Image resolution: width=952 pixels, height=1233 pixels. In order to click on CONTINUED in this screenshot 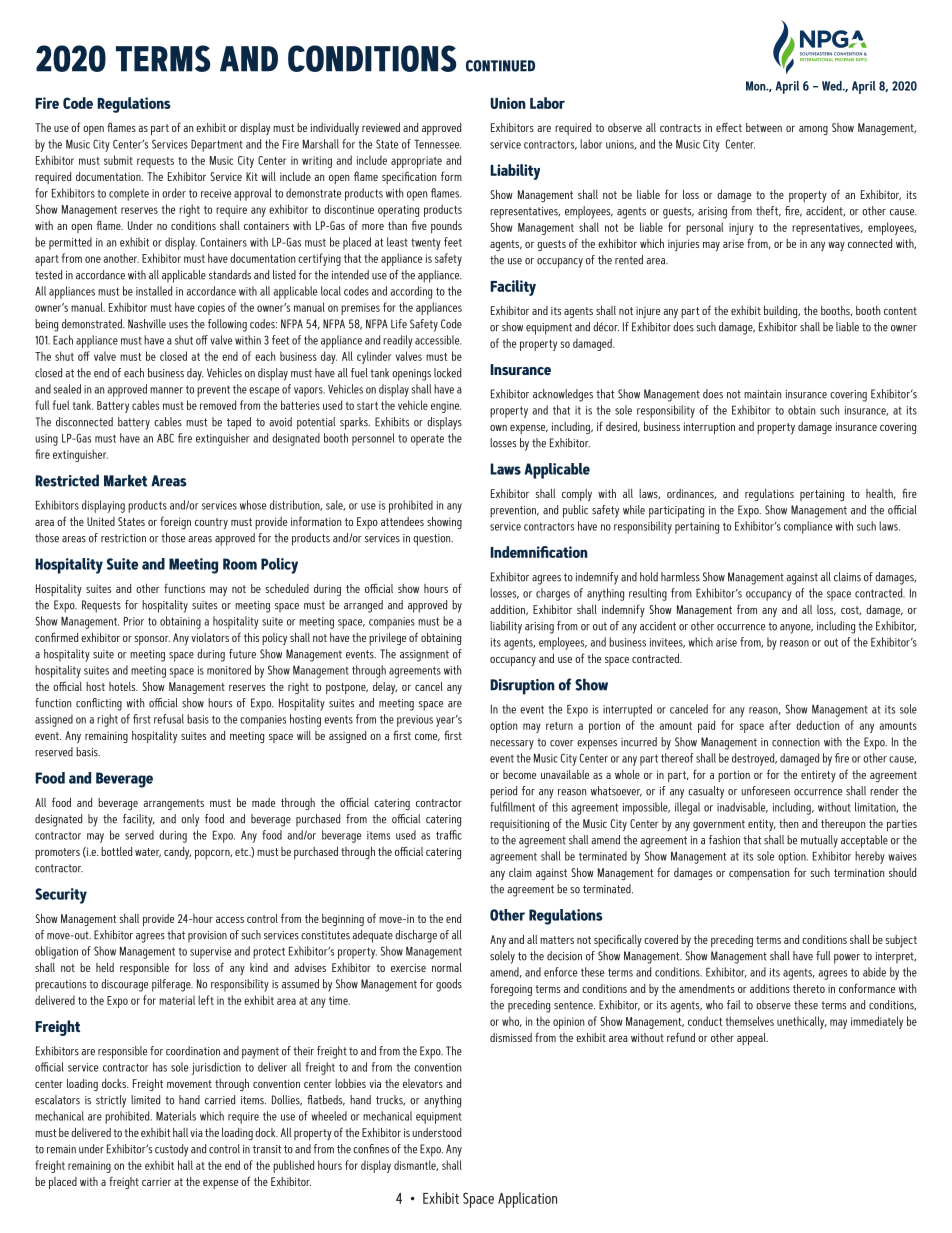, I will do `click(500, 66)`.
